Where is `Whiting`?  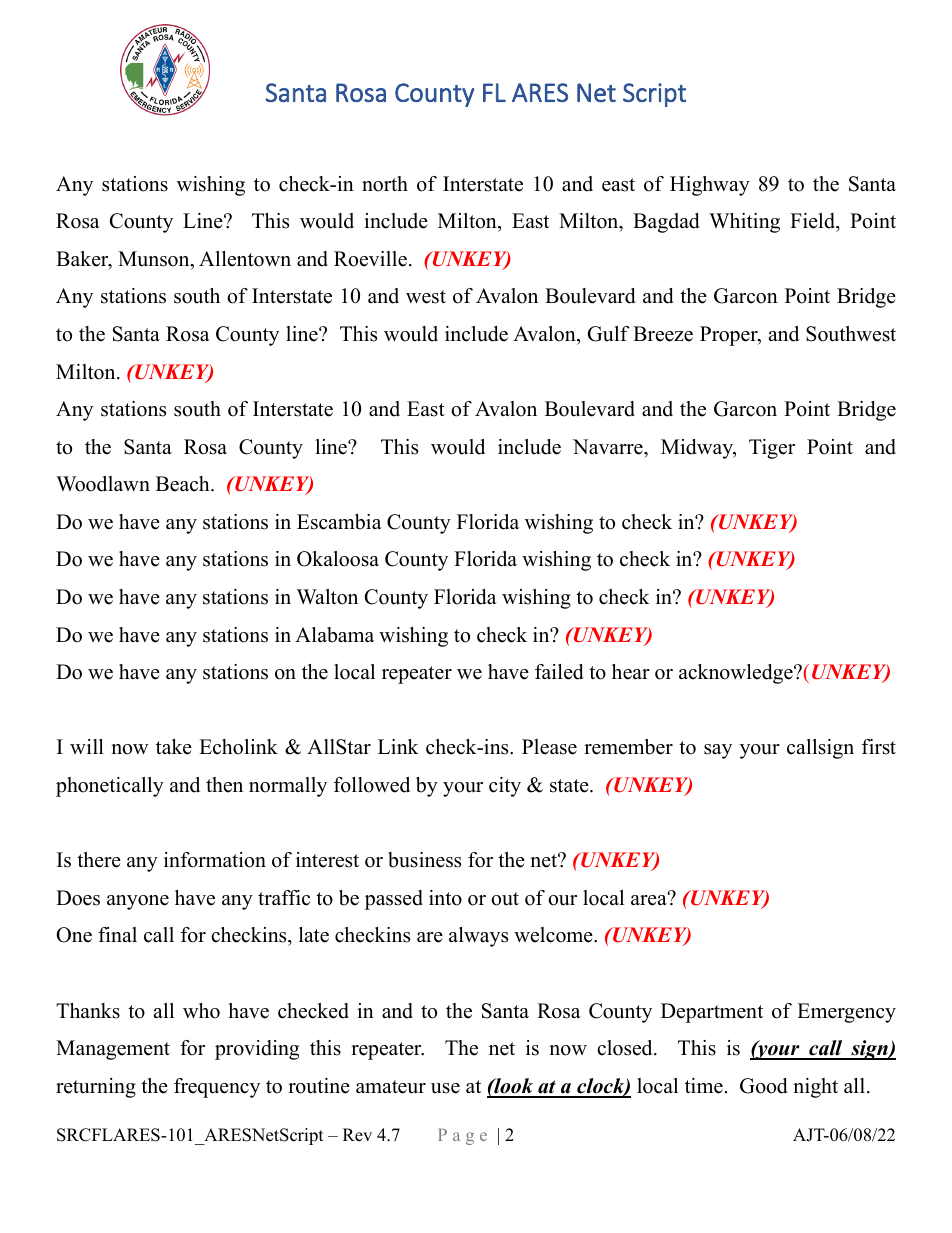 Whiting is located at coordinates (744, 223).
